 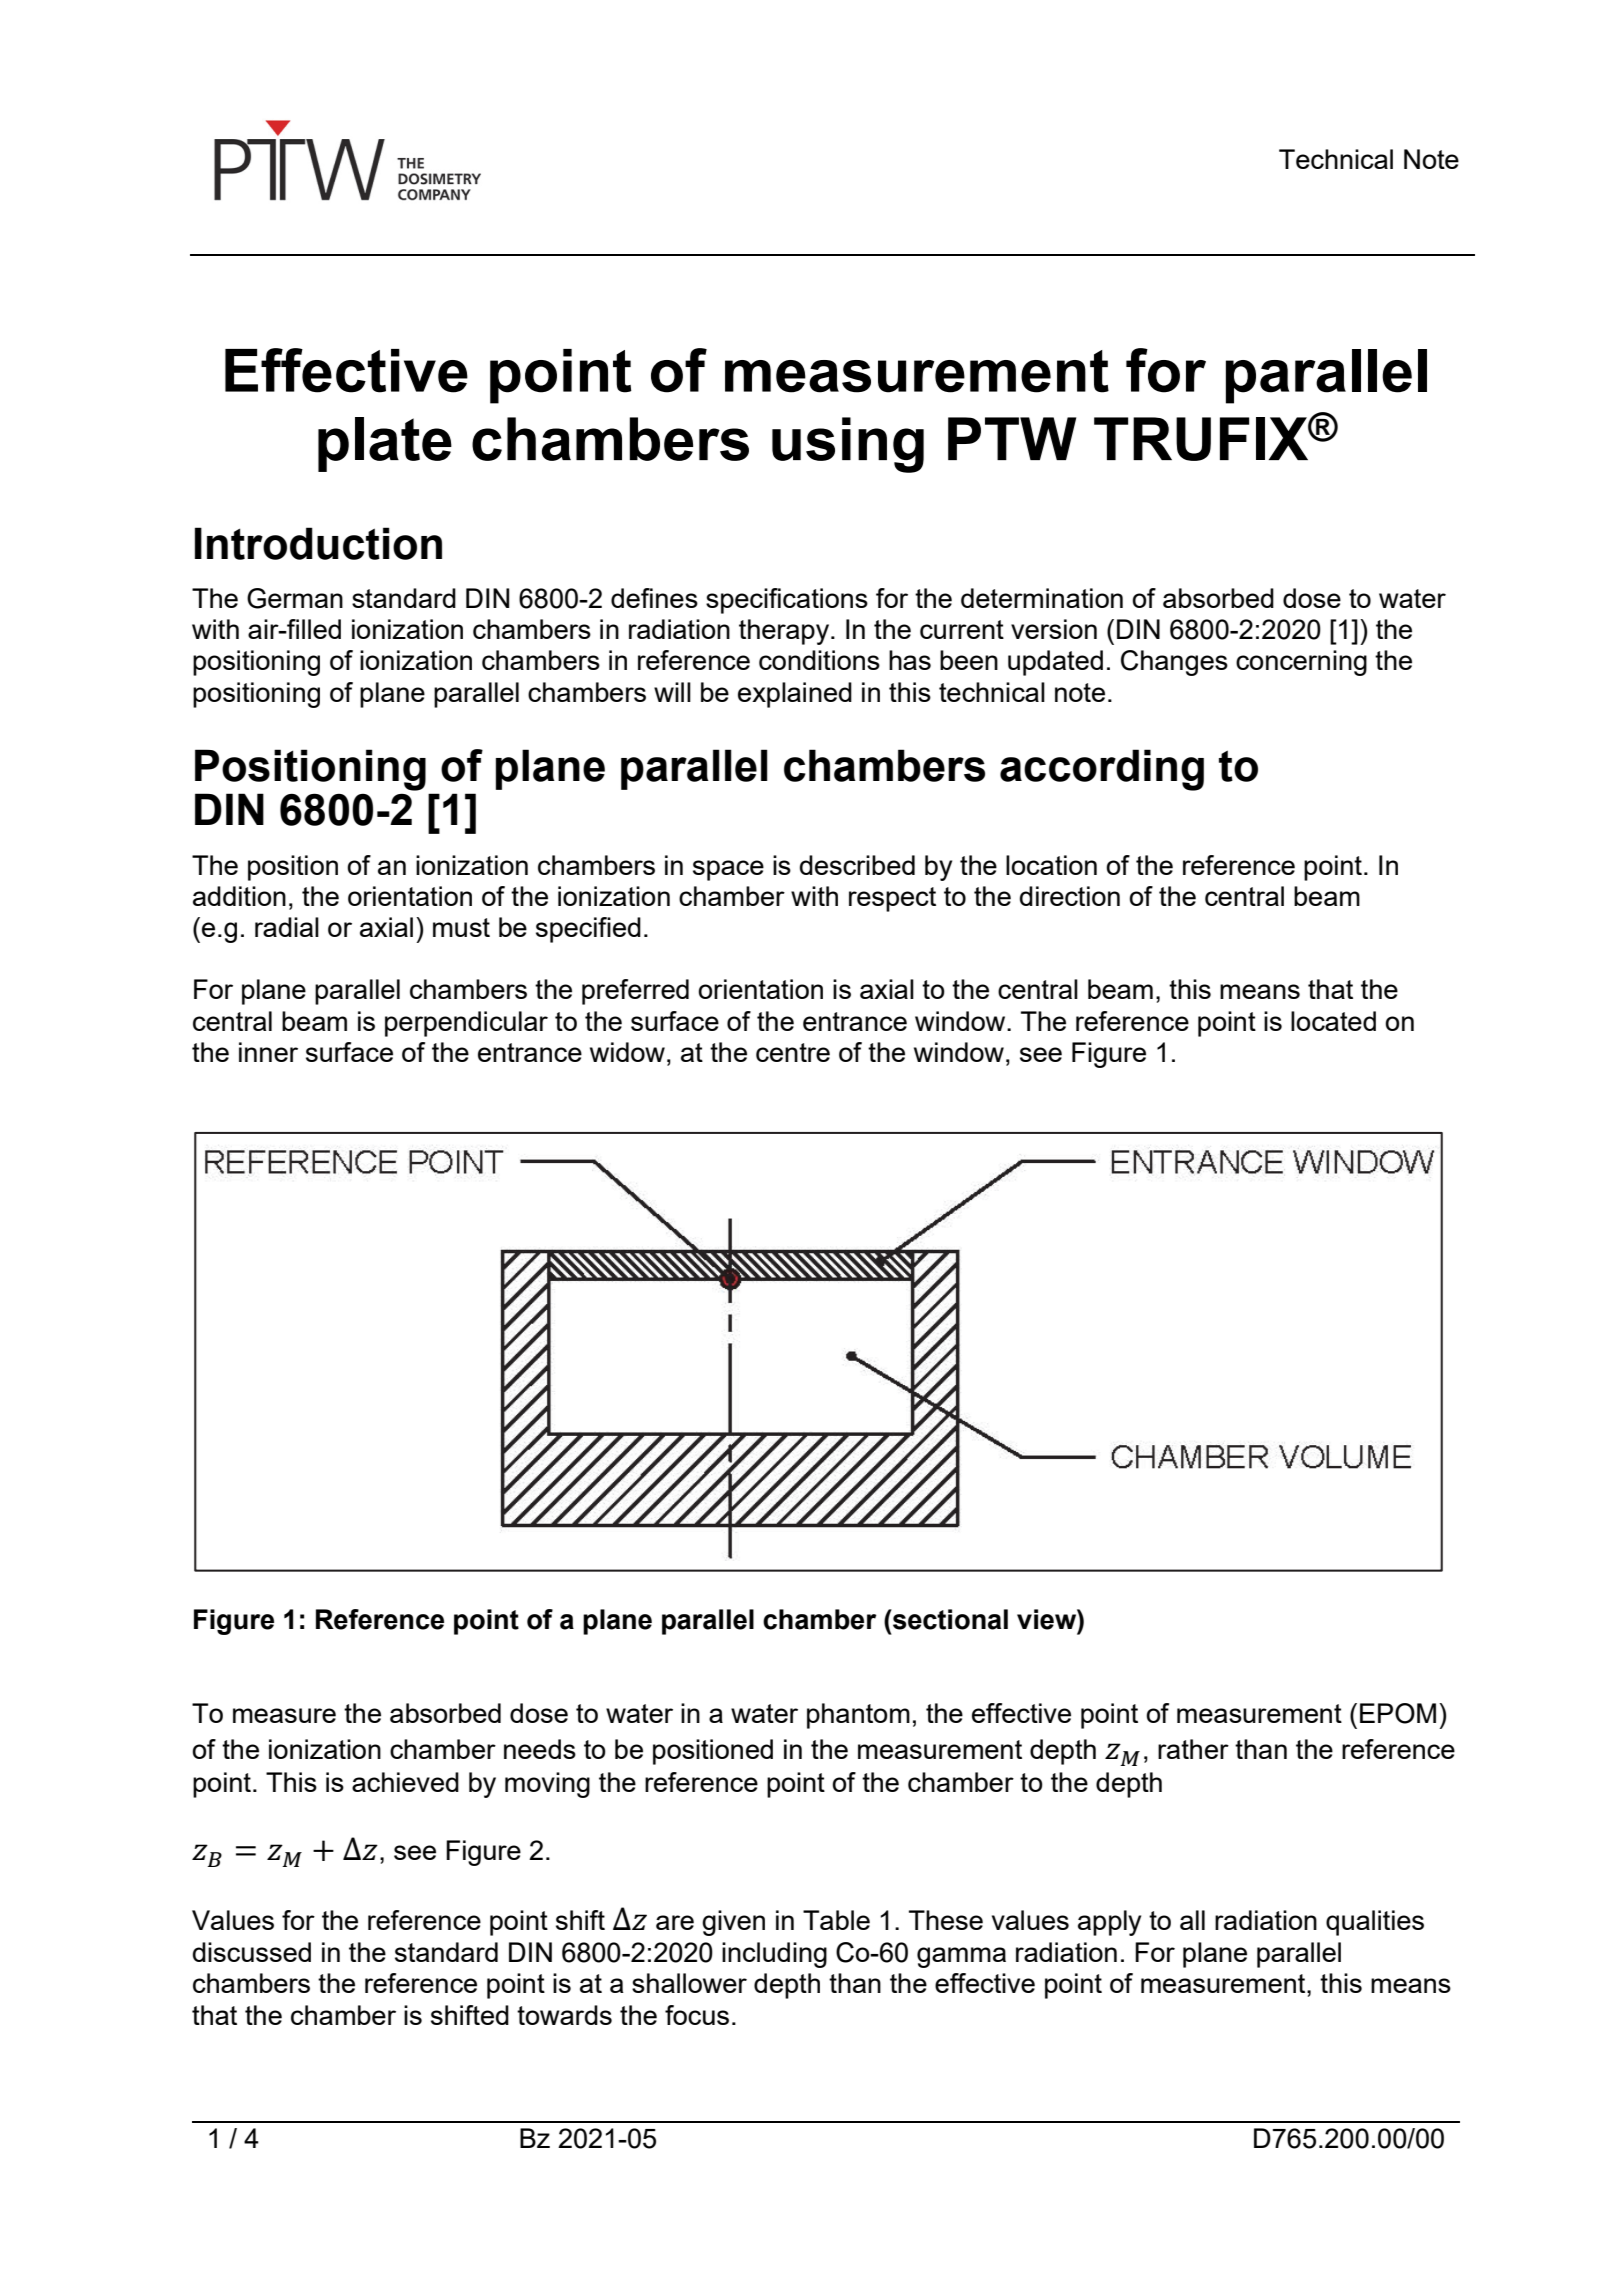 I want to click on discussed, so click(x=252, y=1952).
